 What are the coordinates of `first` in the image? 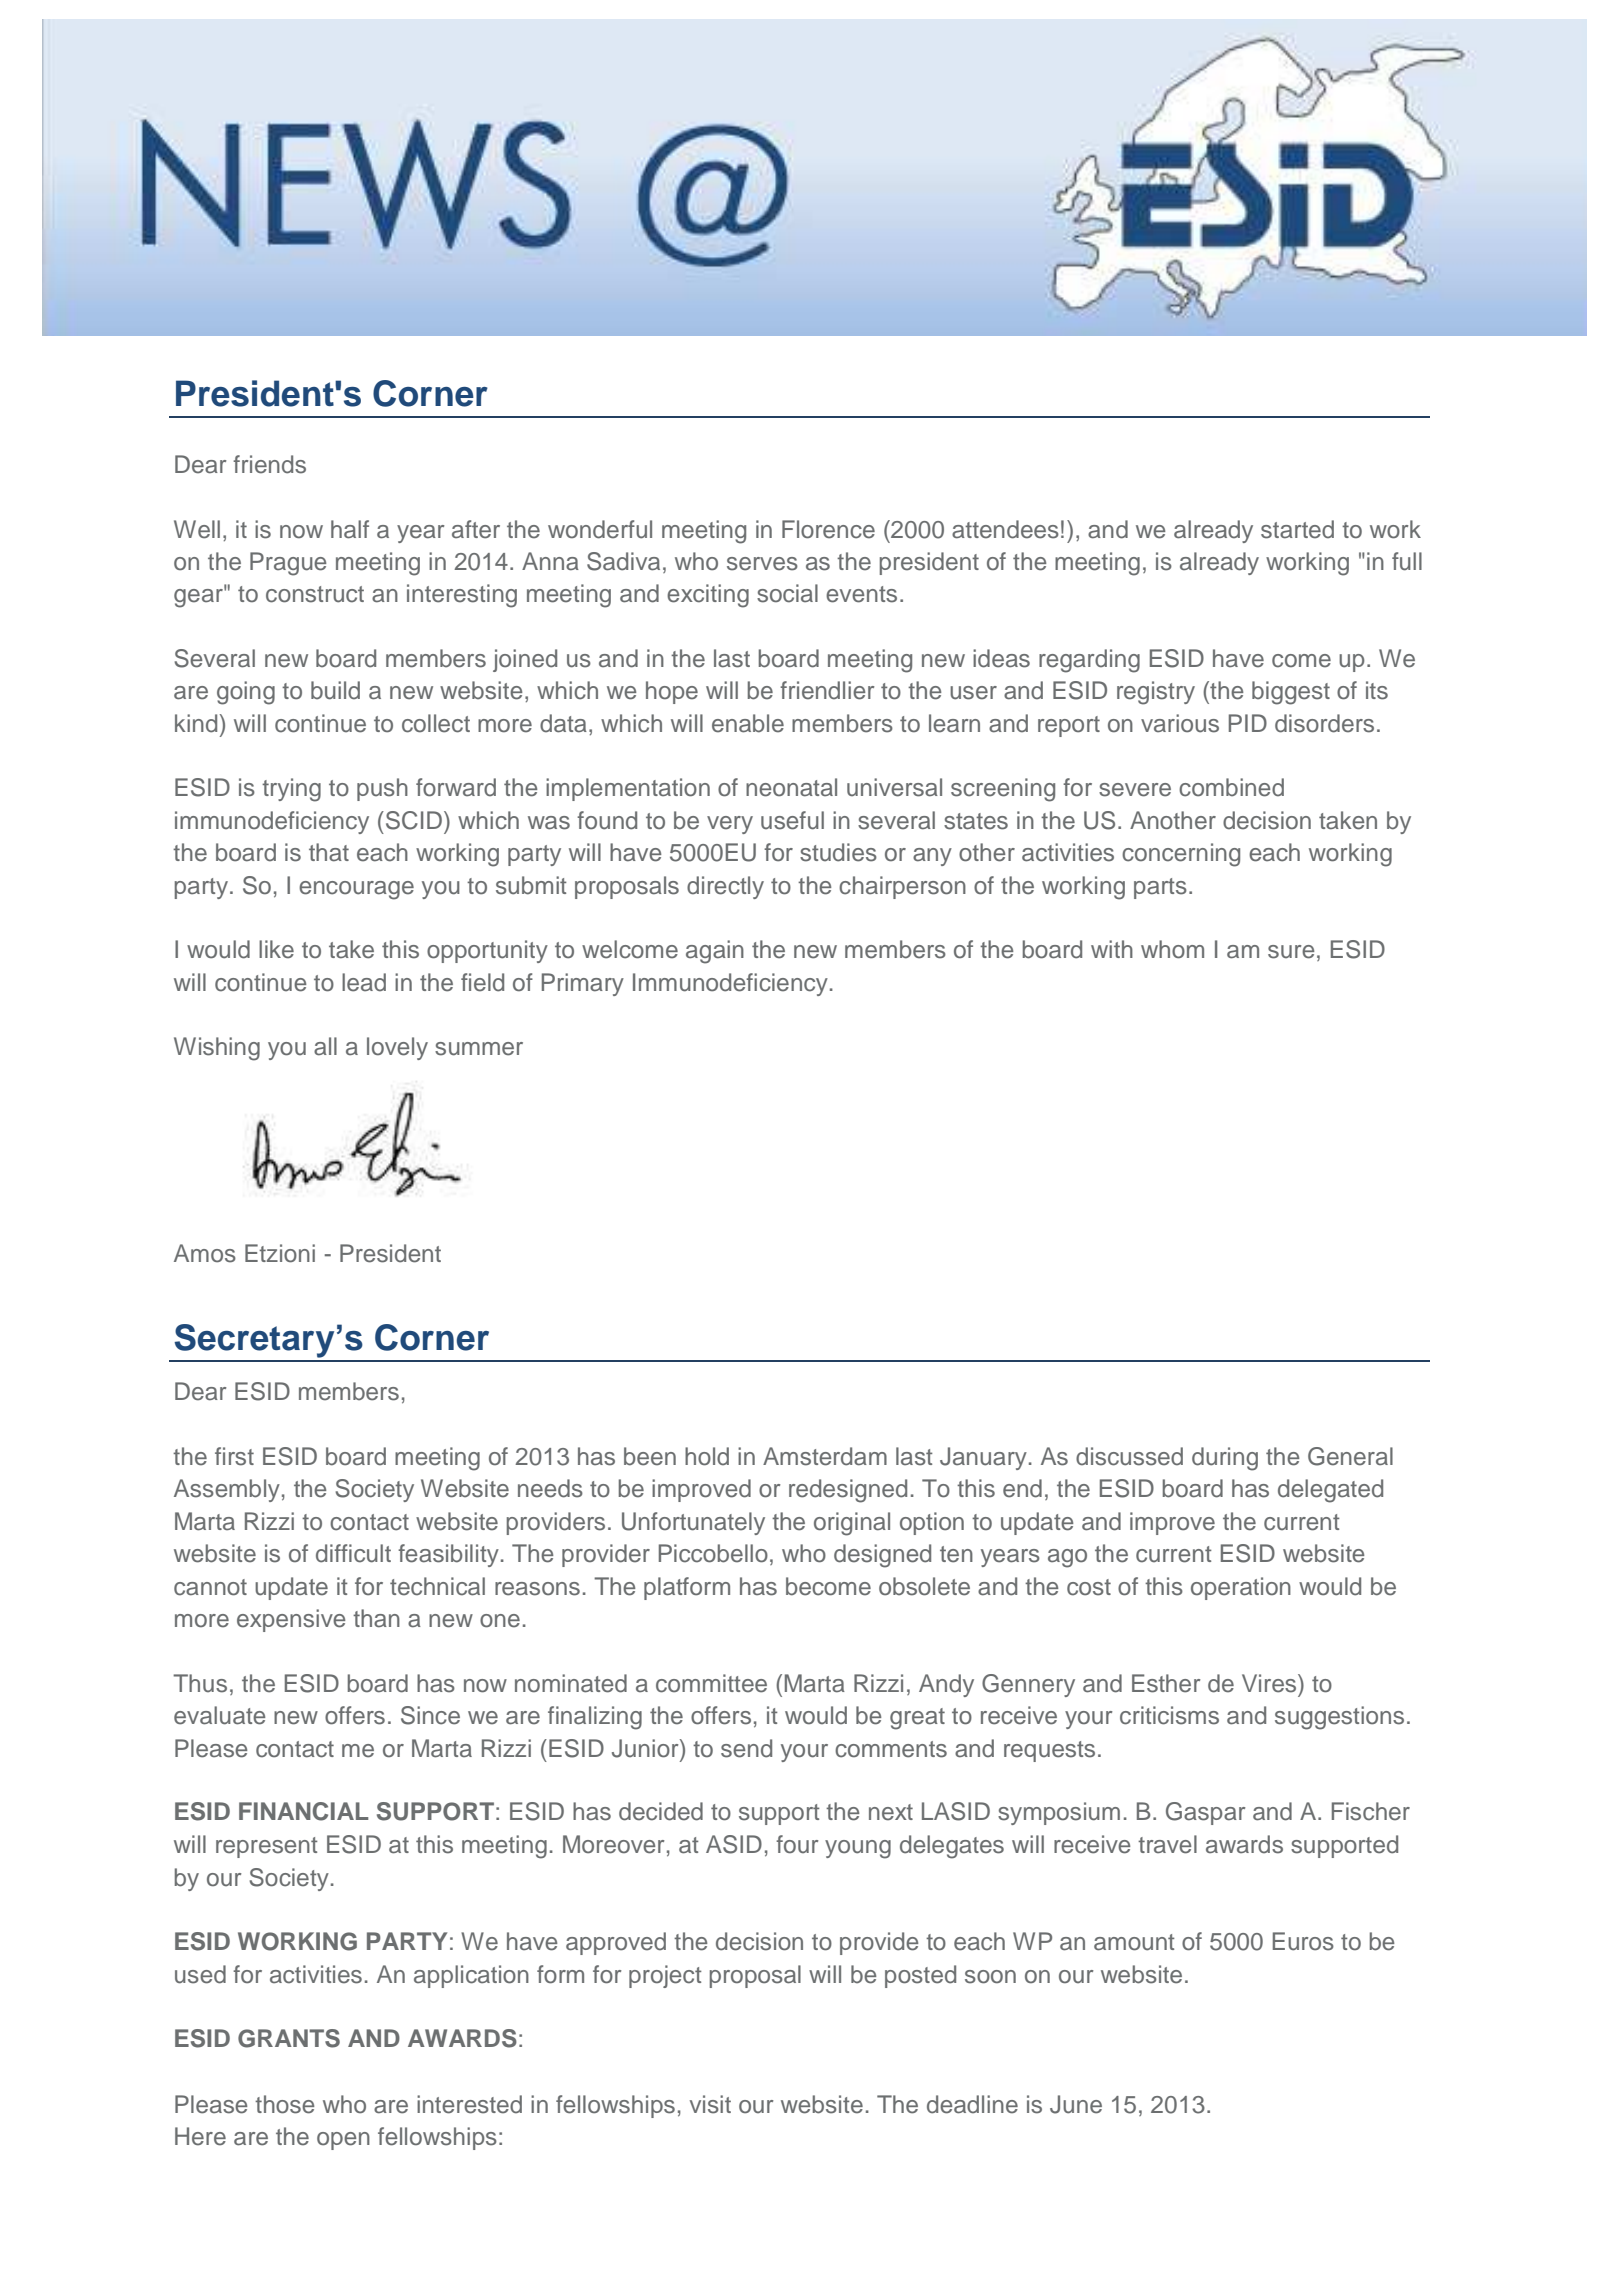 It's located at (234, 1456).
